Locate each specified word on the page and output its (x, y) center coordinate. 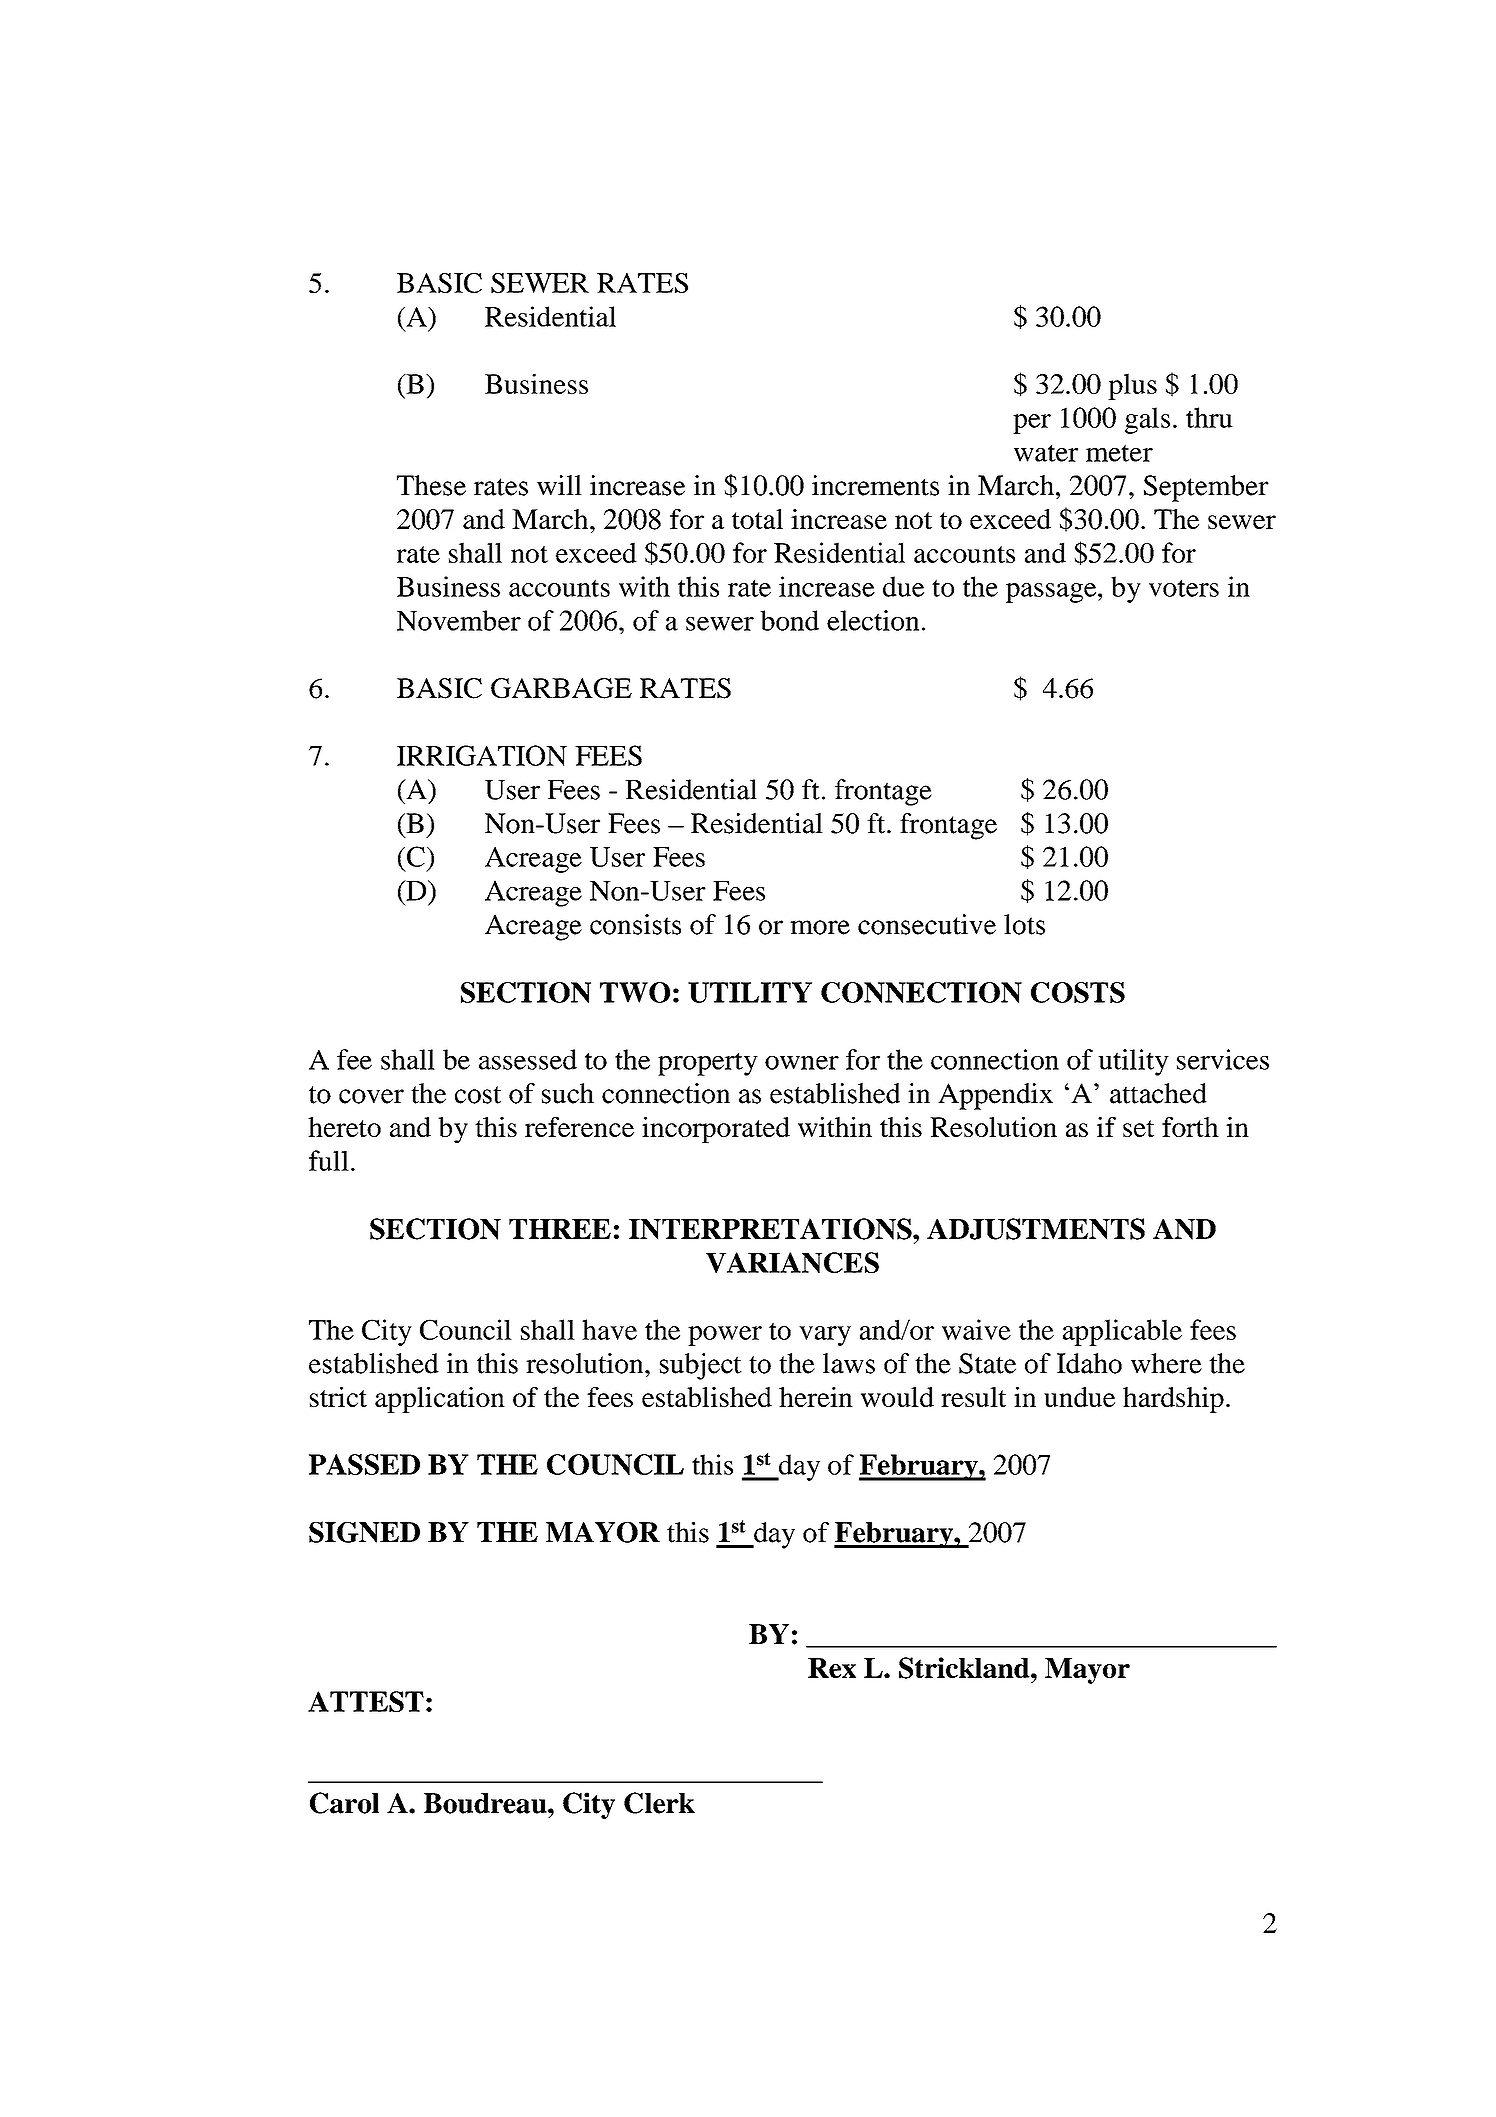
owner (802, 1063)
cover (371, 1096)
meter (1119, 453)
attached (1158, 1093)
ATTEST (366, 1701)
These (431, 485)
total (757, 519)
